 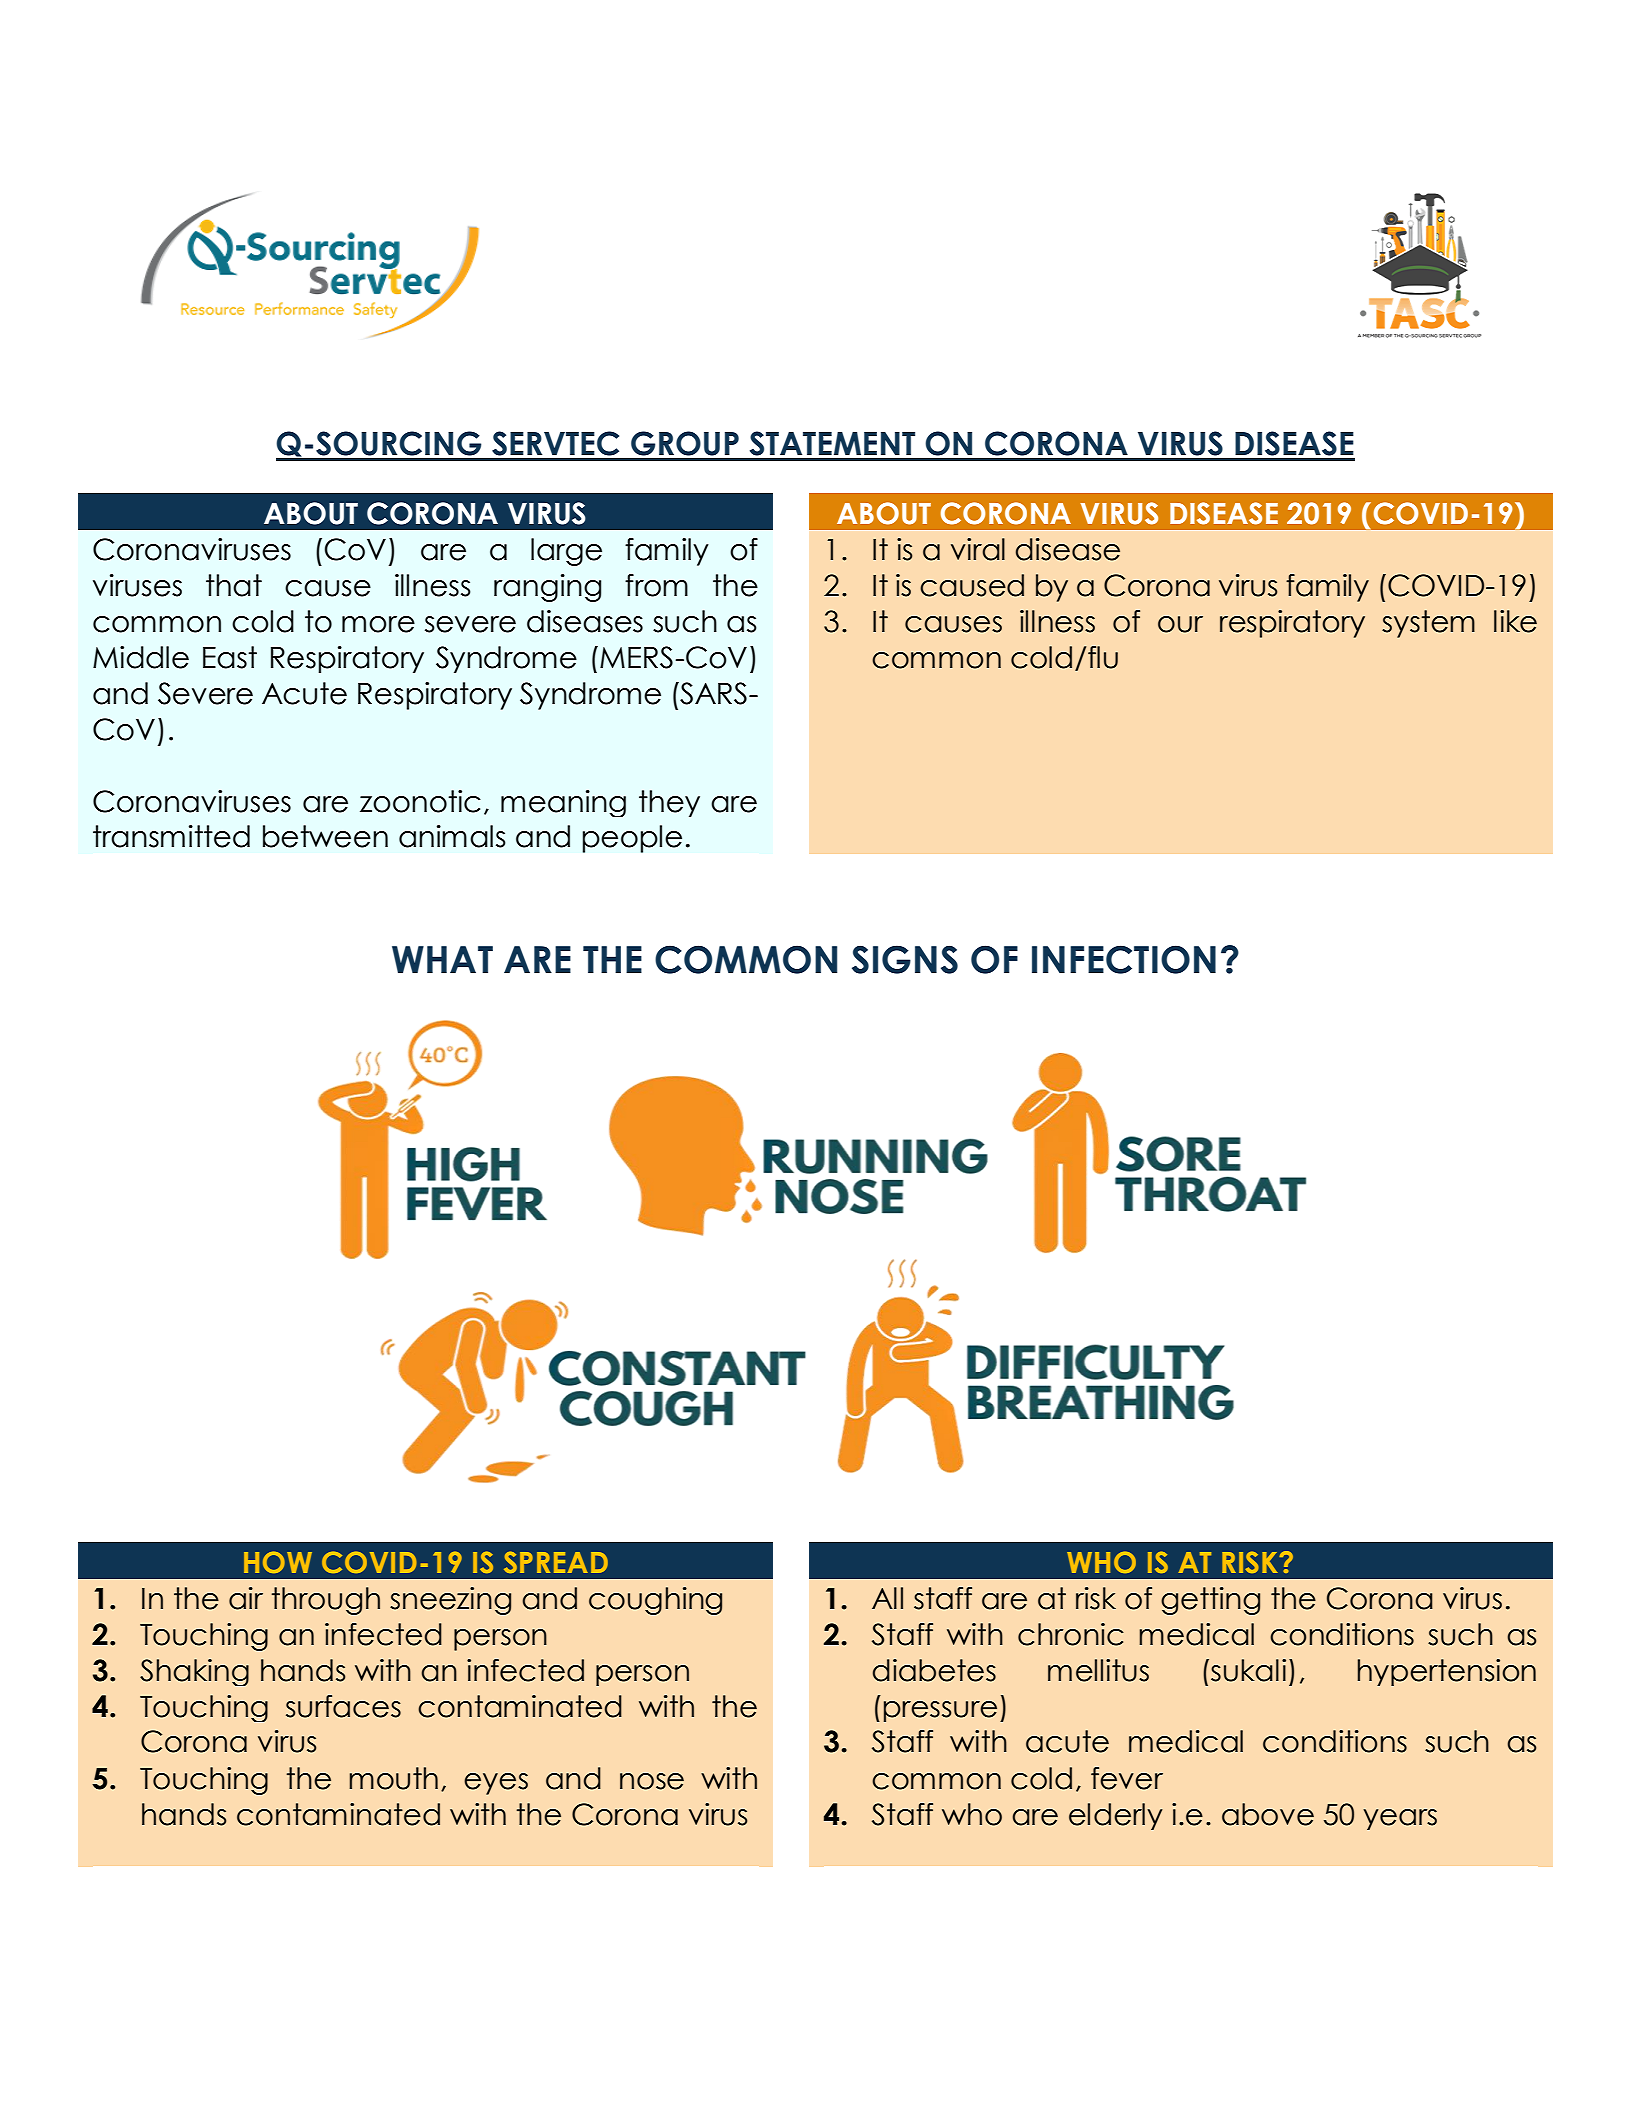 I want to click on nose, so click(x=652, y=1781).
